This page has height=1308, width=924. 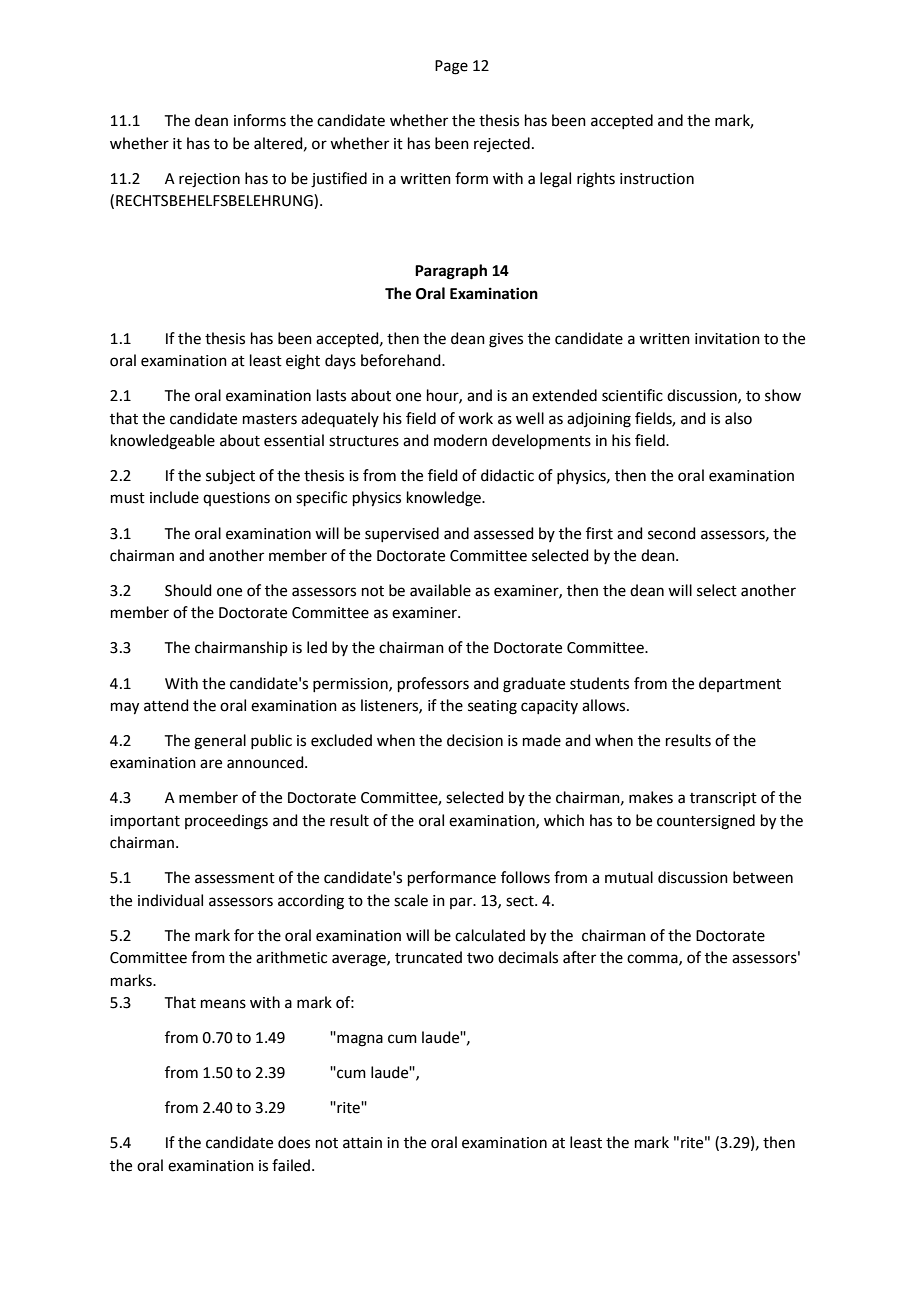 I want to click on assessment, so click(x=235, y=878).
